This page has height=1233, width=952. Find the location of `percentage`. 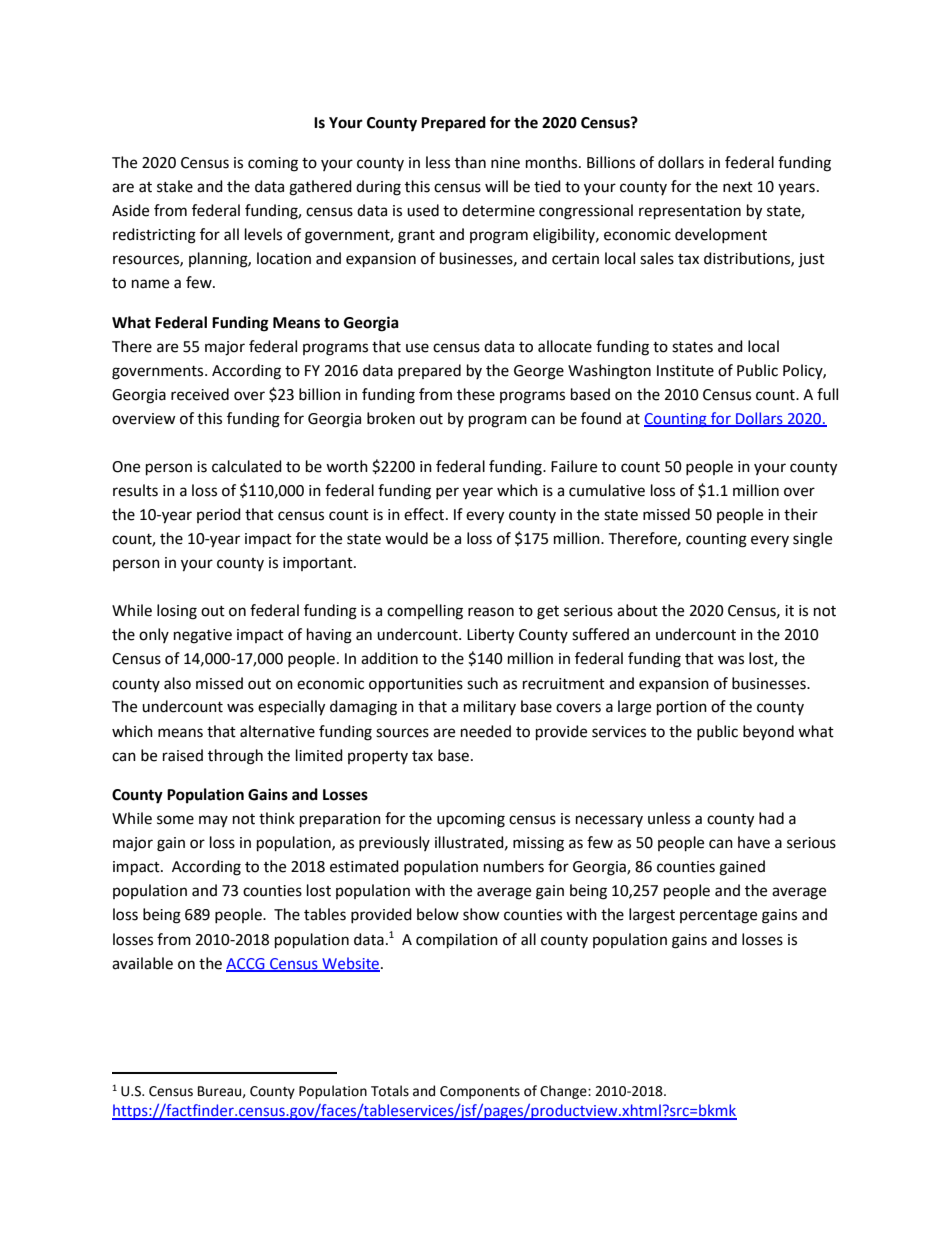

percentage is located at coordinates (718, 917).
